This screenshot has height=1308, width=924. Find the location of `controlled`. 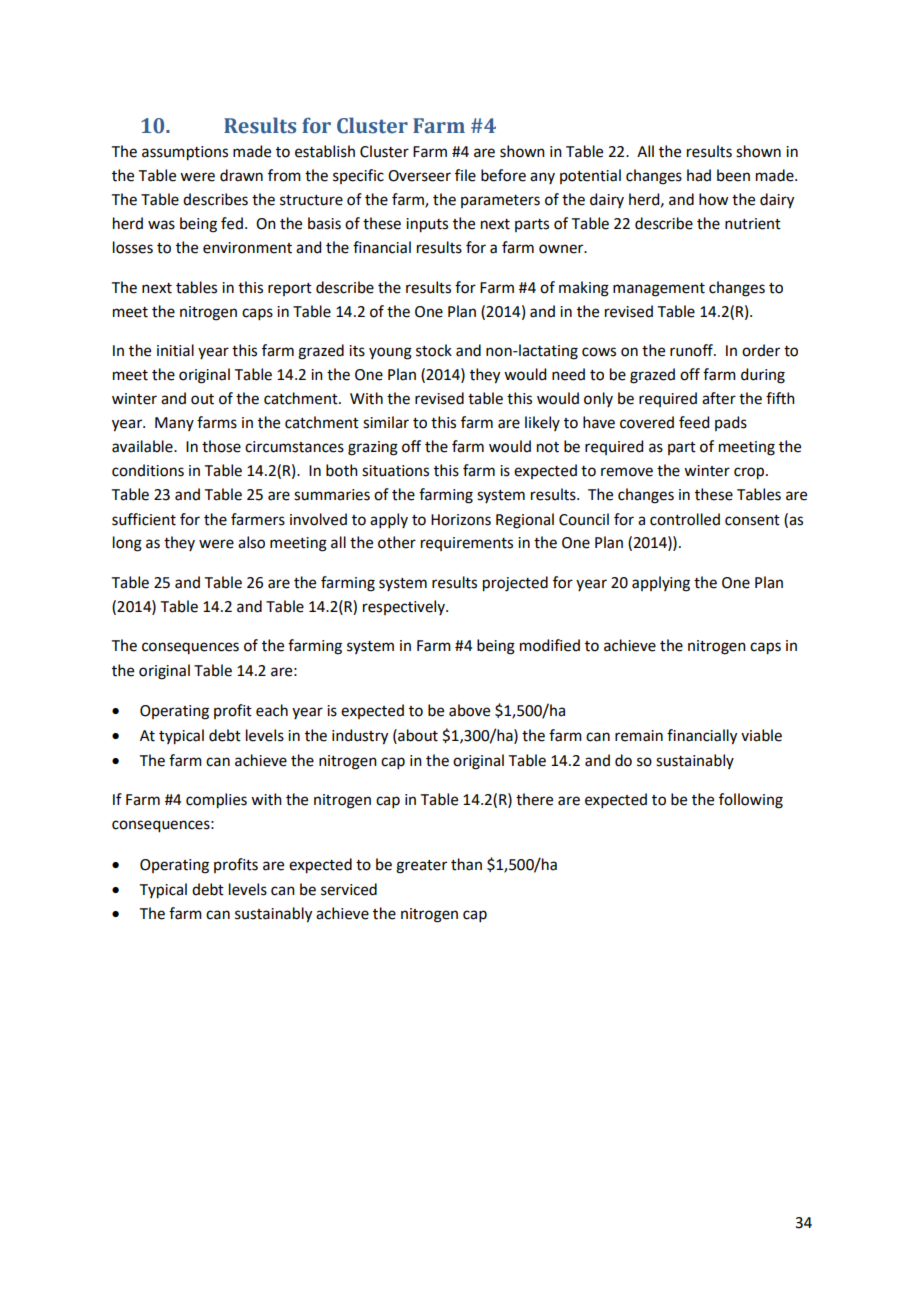

controlled is located at coordinates (685, 519).
